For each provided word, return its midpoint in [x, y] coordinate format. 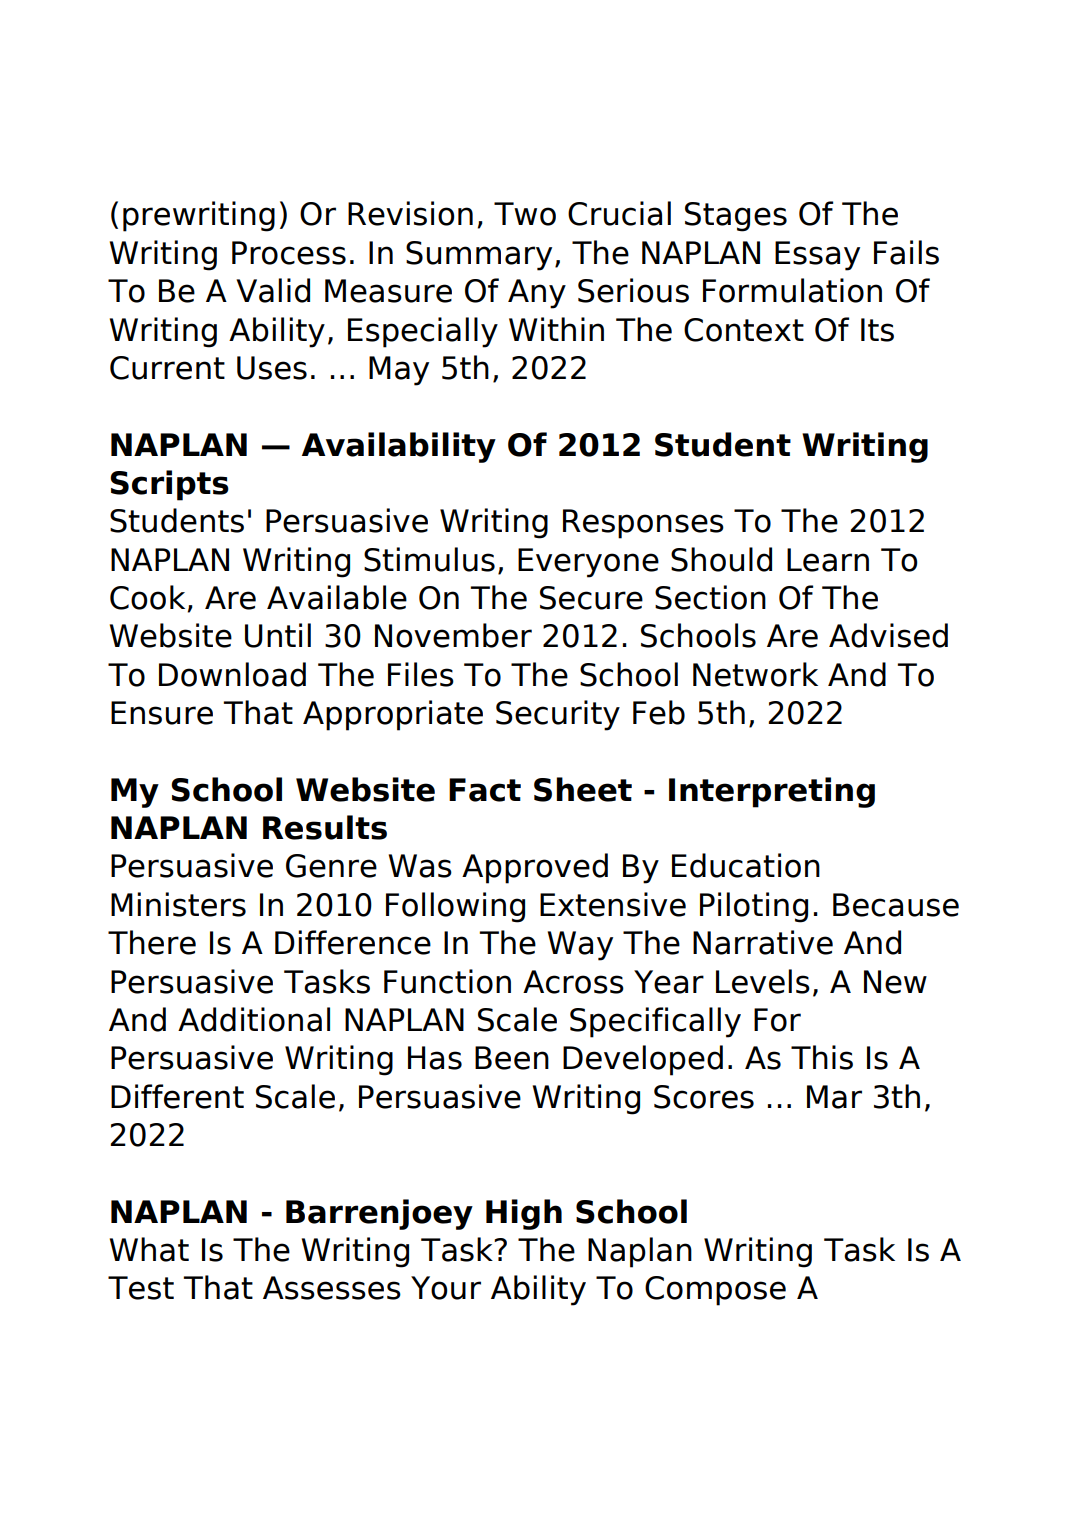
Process [289, 253]
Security [558, 715]
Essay [817, 256]
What [149, 1249]
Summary [479, 256]
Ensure [162, 713]
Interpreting [772, 792]
